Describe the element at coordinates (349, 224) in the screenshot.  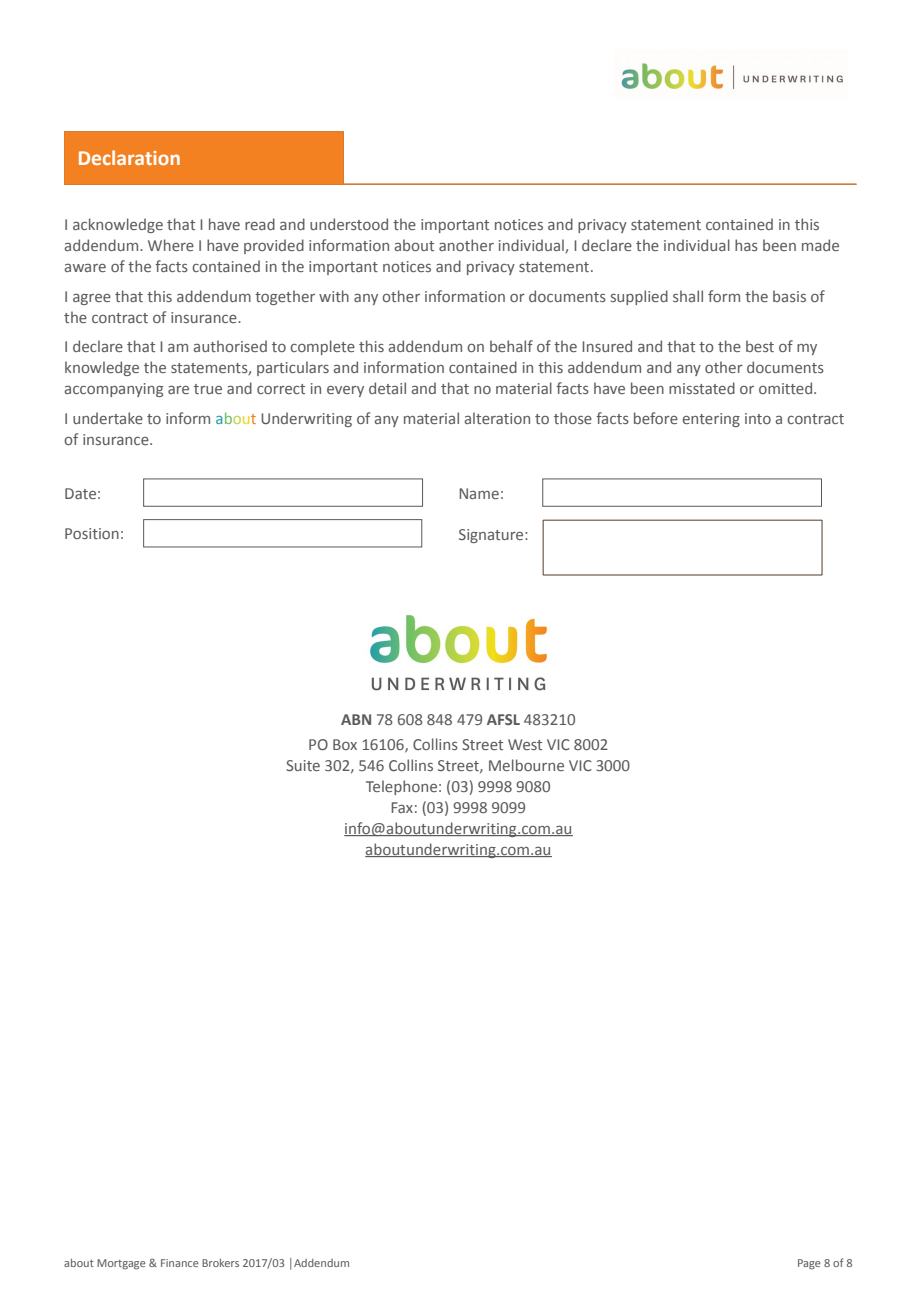
I see `understood` at that location.
